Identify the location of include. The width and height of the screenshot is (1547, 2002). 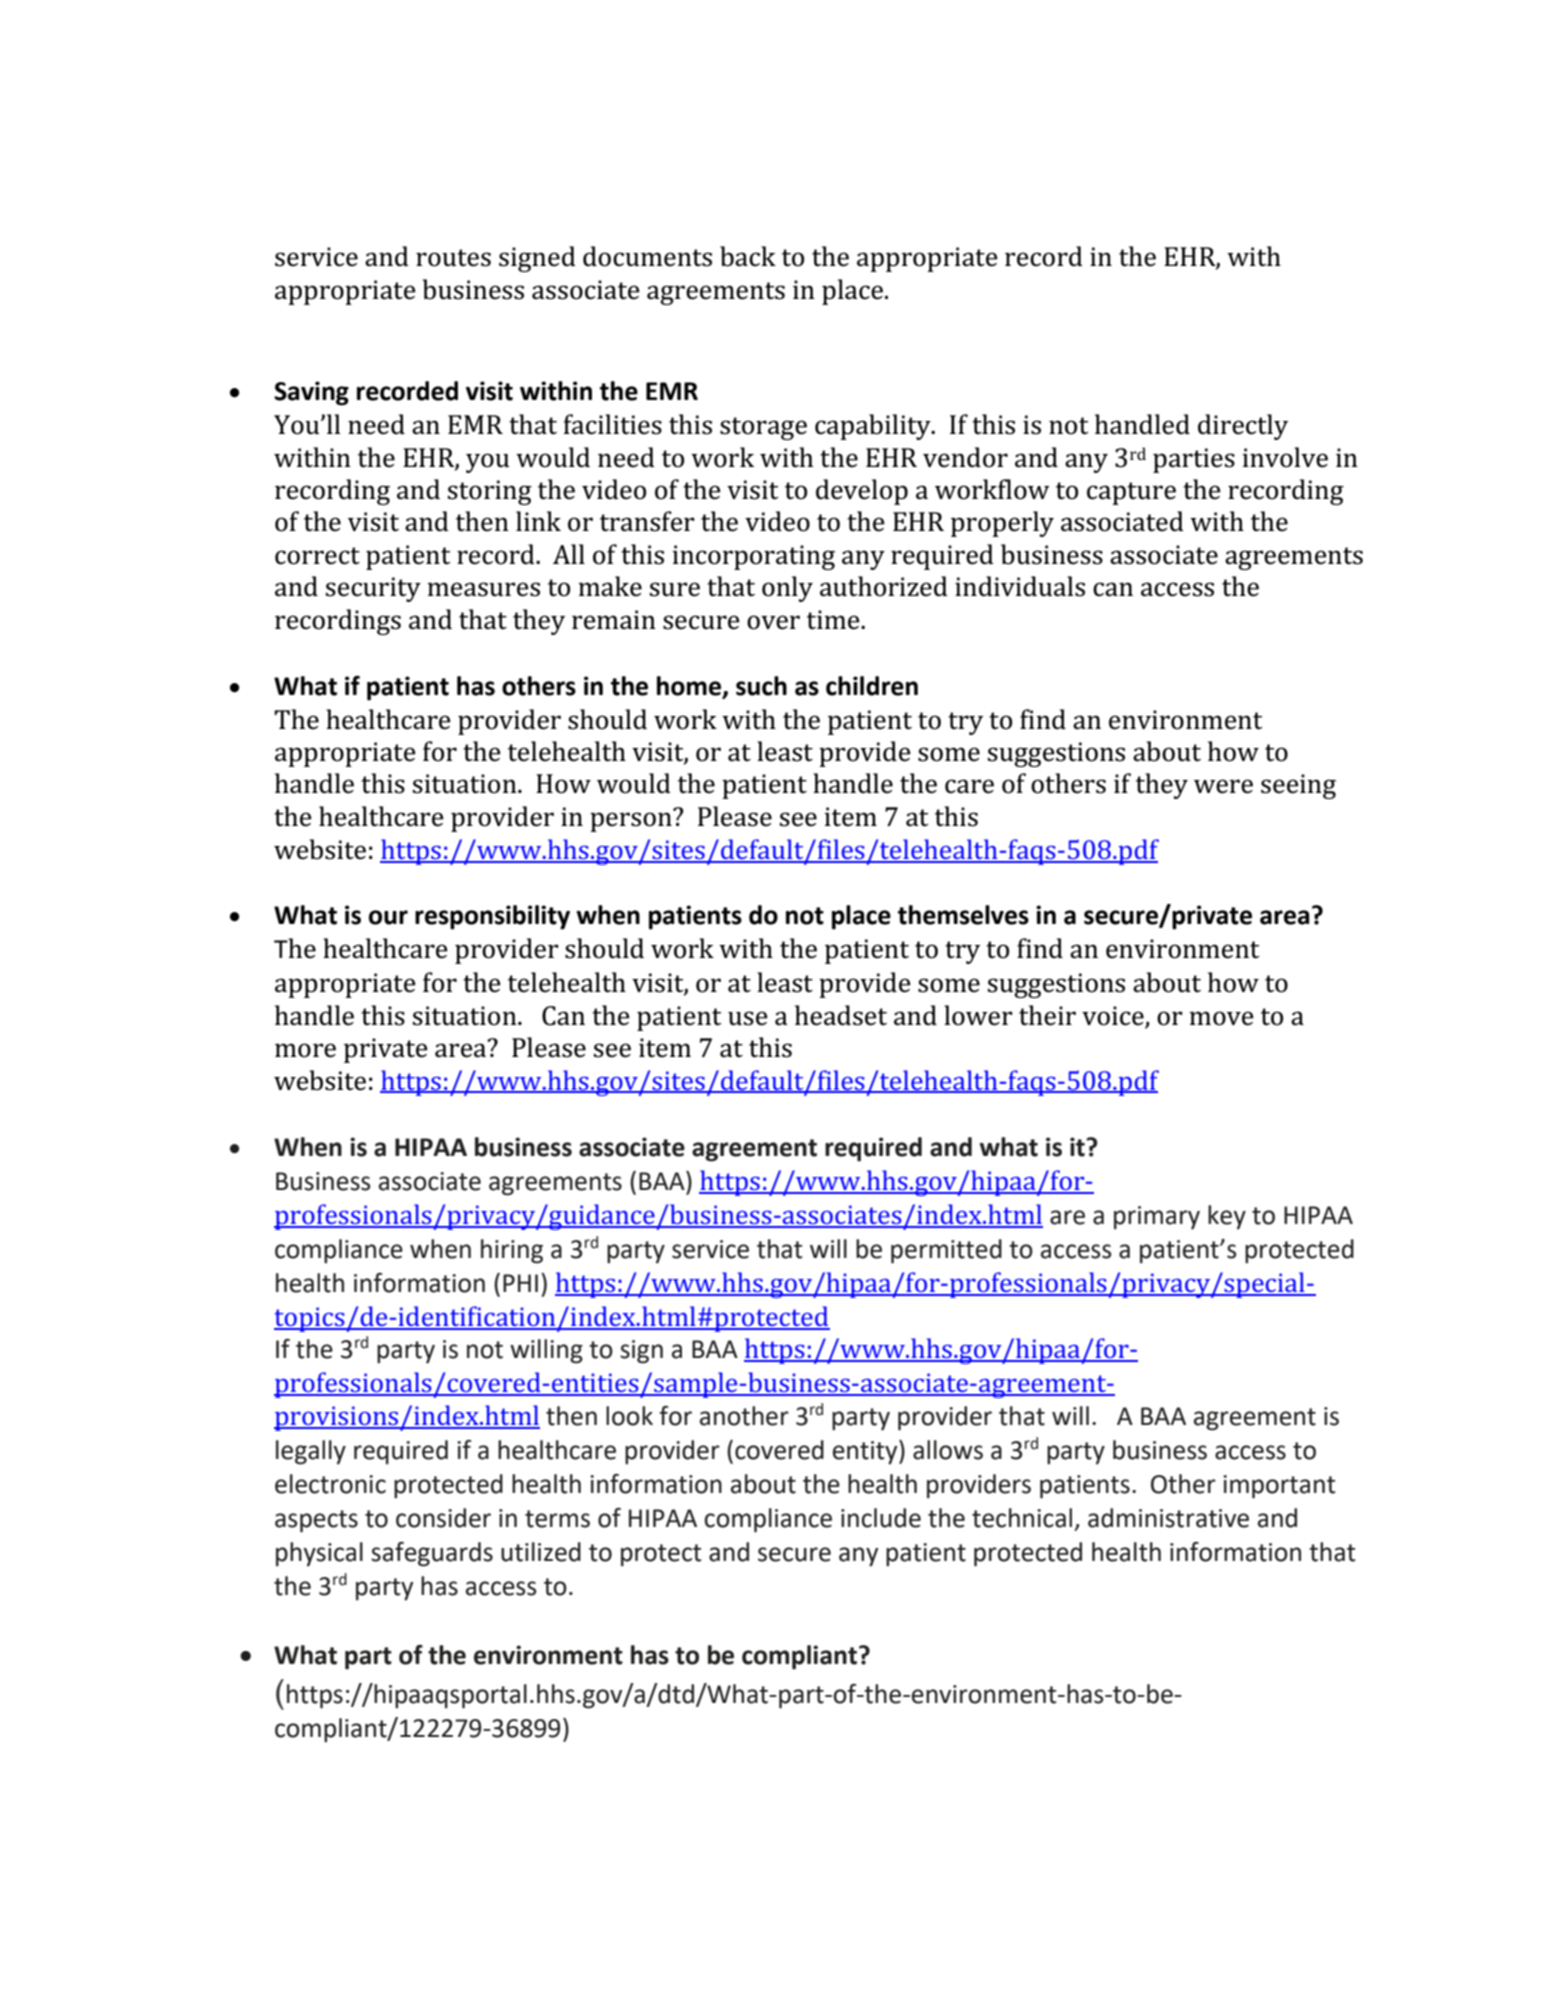
(881, 1518).
